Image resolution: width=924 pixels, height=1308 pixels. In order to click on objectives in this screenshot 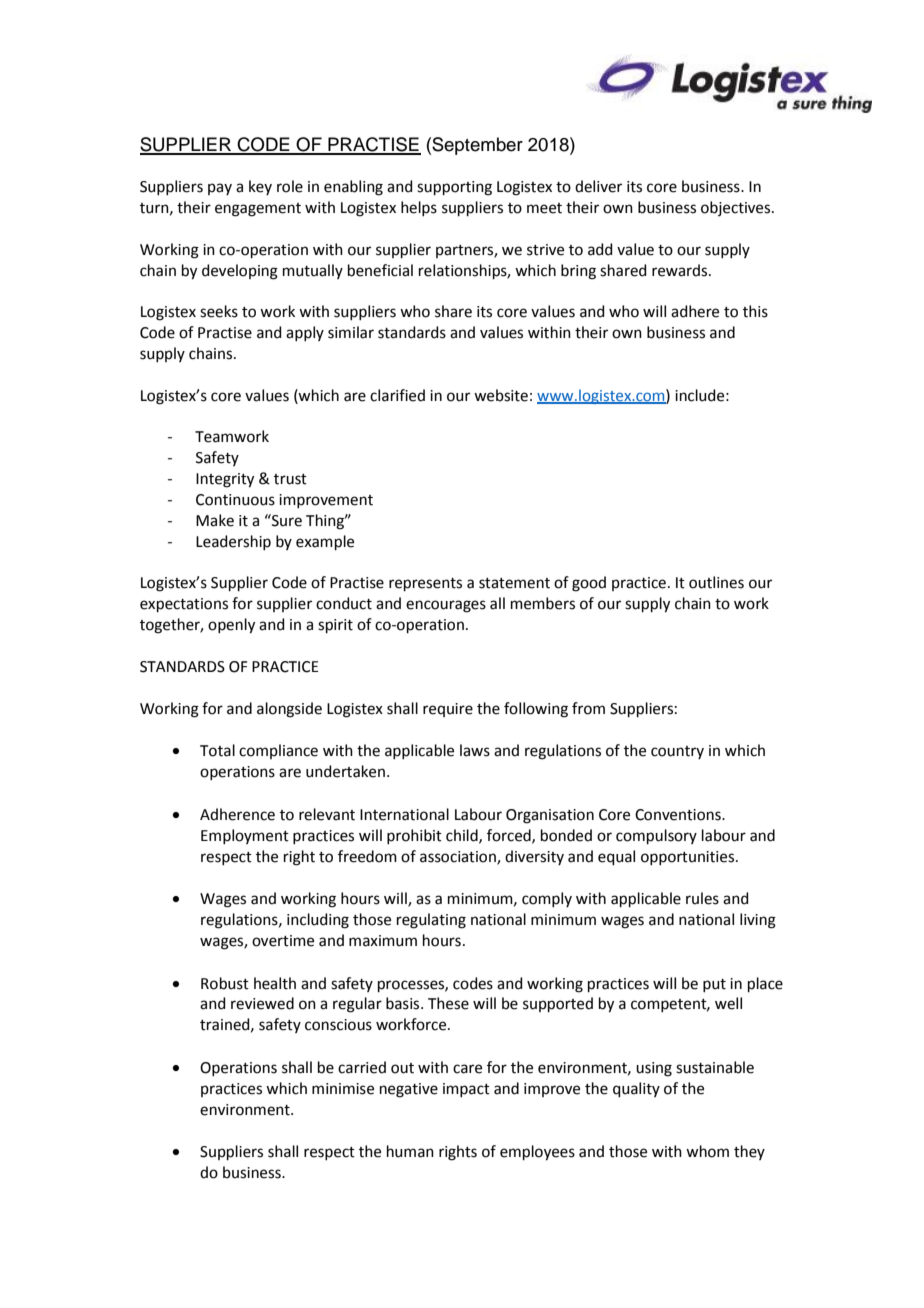, I will do `click(737, 208)`.
